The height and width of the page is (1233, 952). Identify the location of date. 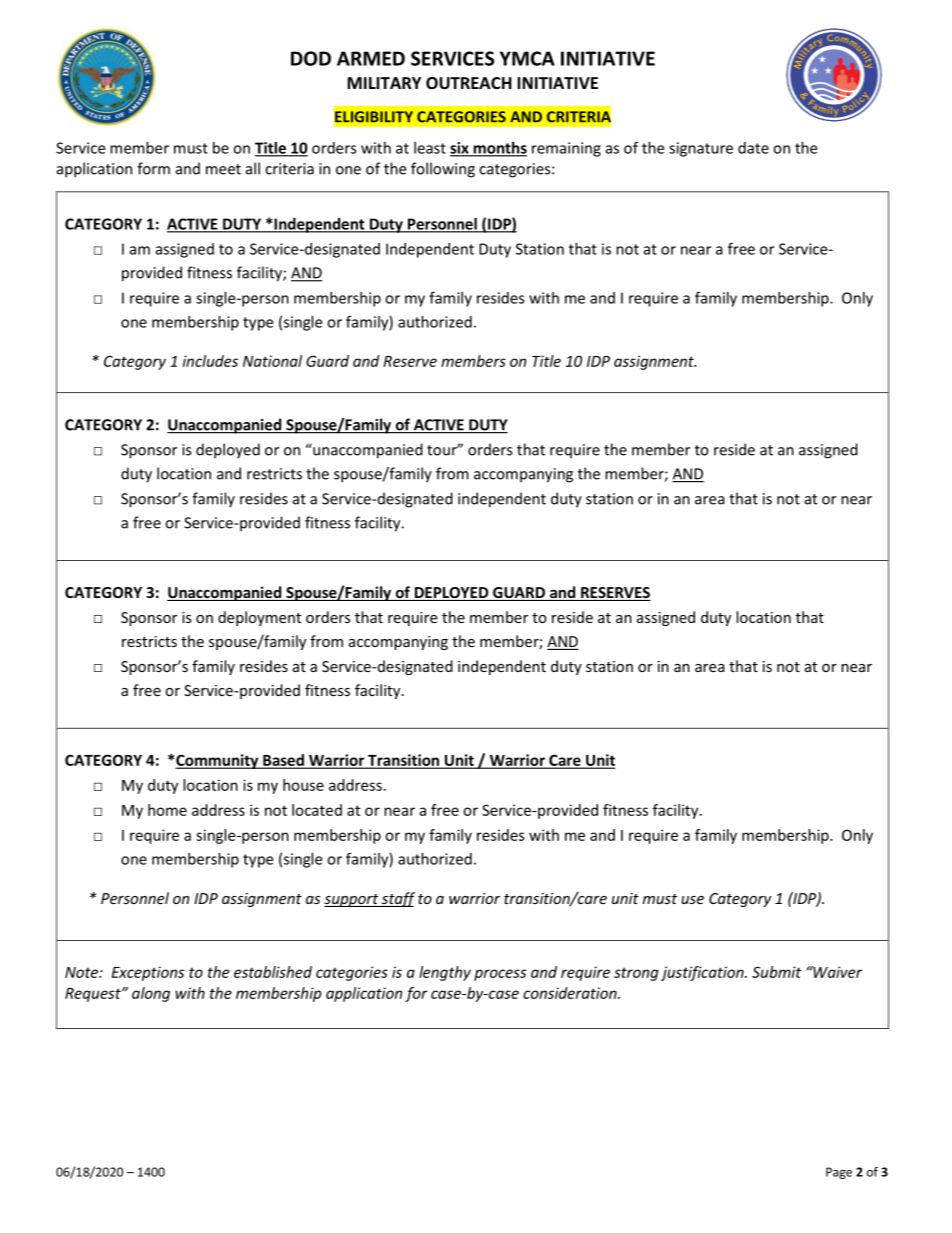
(753, 148).
